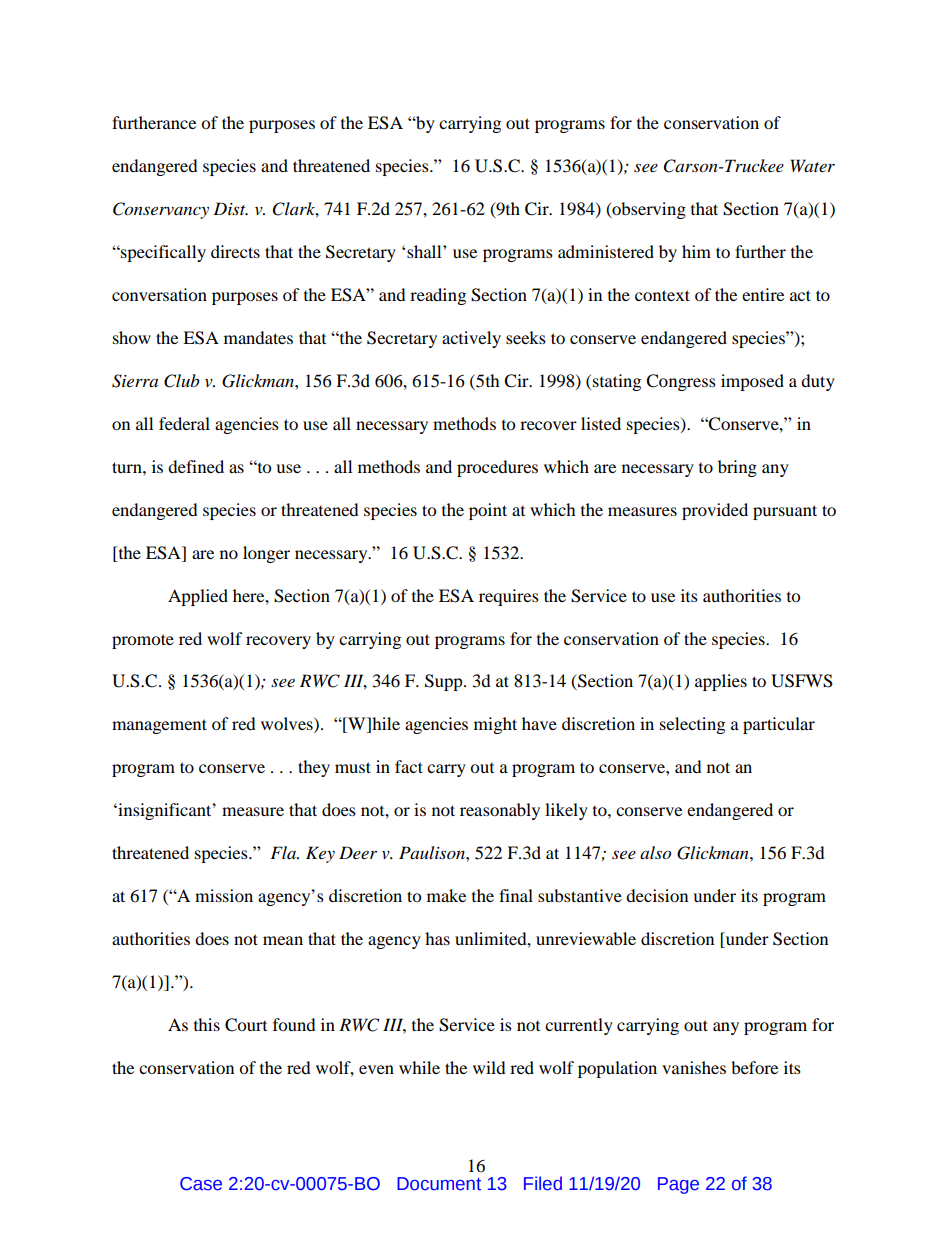 The height and width of the document is (1233, 952). Describe the element at coordinates (201, 1184) in the document. I see `Case` at that location.
